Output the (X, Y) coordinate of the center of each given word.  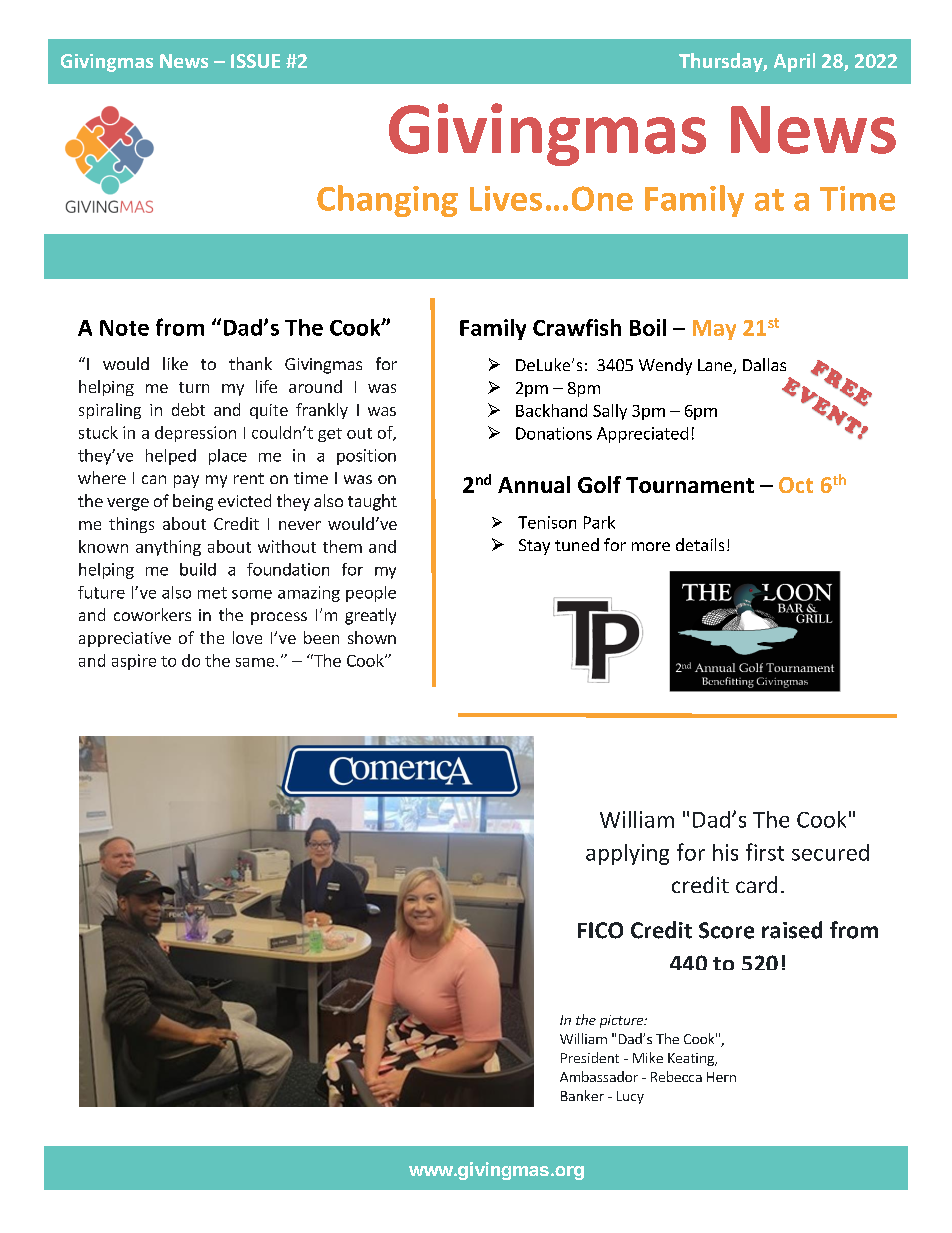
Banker (582, 1095)
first (765, 852)
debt (188, 409)
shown (372, 637)
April (794, 62)
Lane (716, 366)
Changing (387, 201)
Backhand (551, 410)
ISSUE (255, 61)
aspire (134, 662)
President (590, 1057)
